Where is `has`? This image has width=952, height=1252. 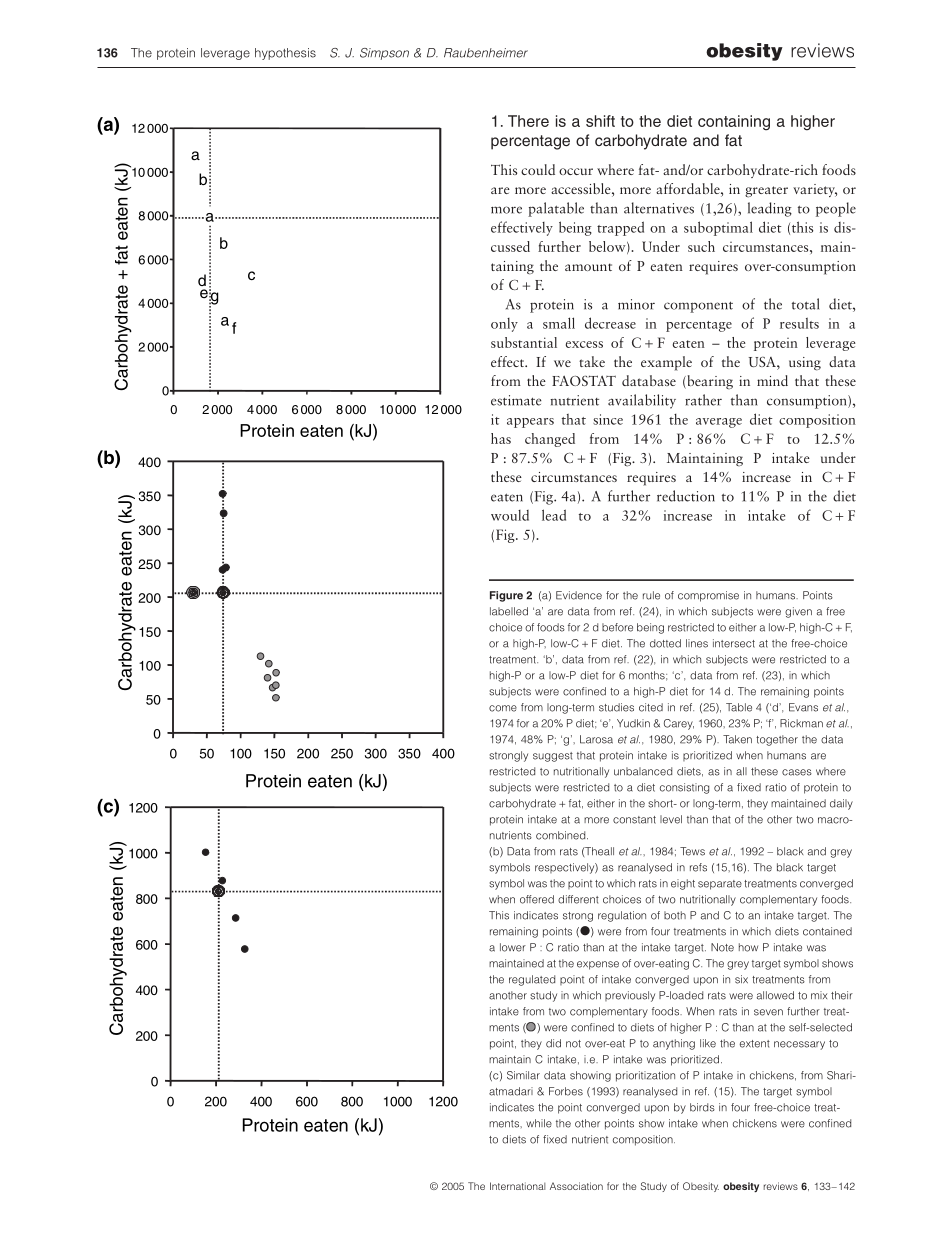
has is located at coordinates (501, 438).
